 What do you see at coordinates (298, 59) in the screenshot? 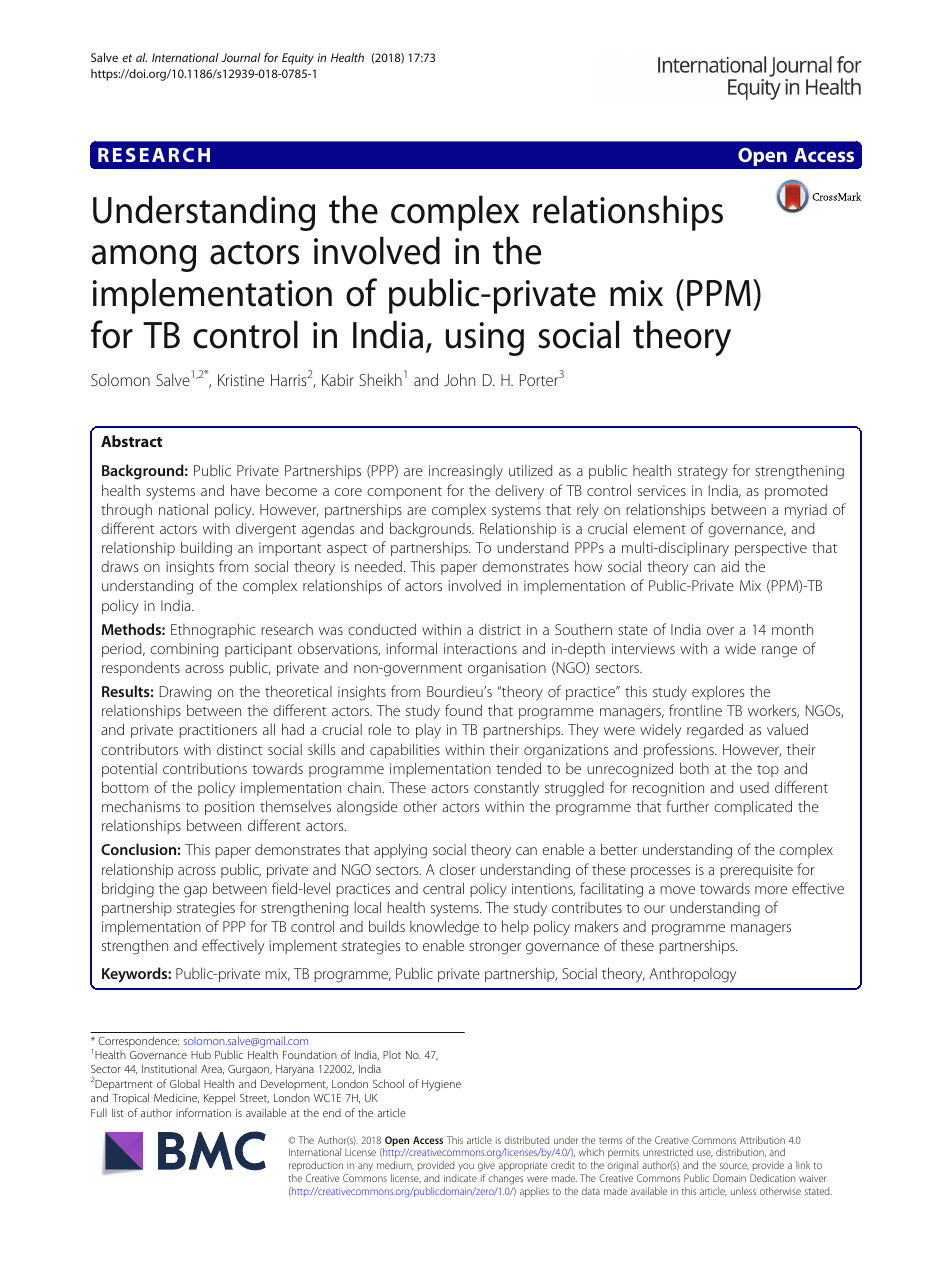
I see `Equity` at bounding box center [298, 59].
